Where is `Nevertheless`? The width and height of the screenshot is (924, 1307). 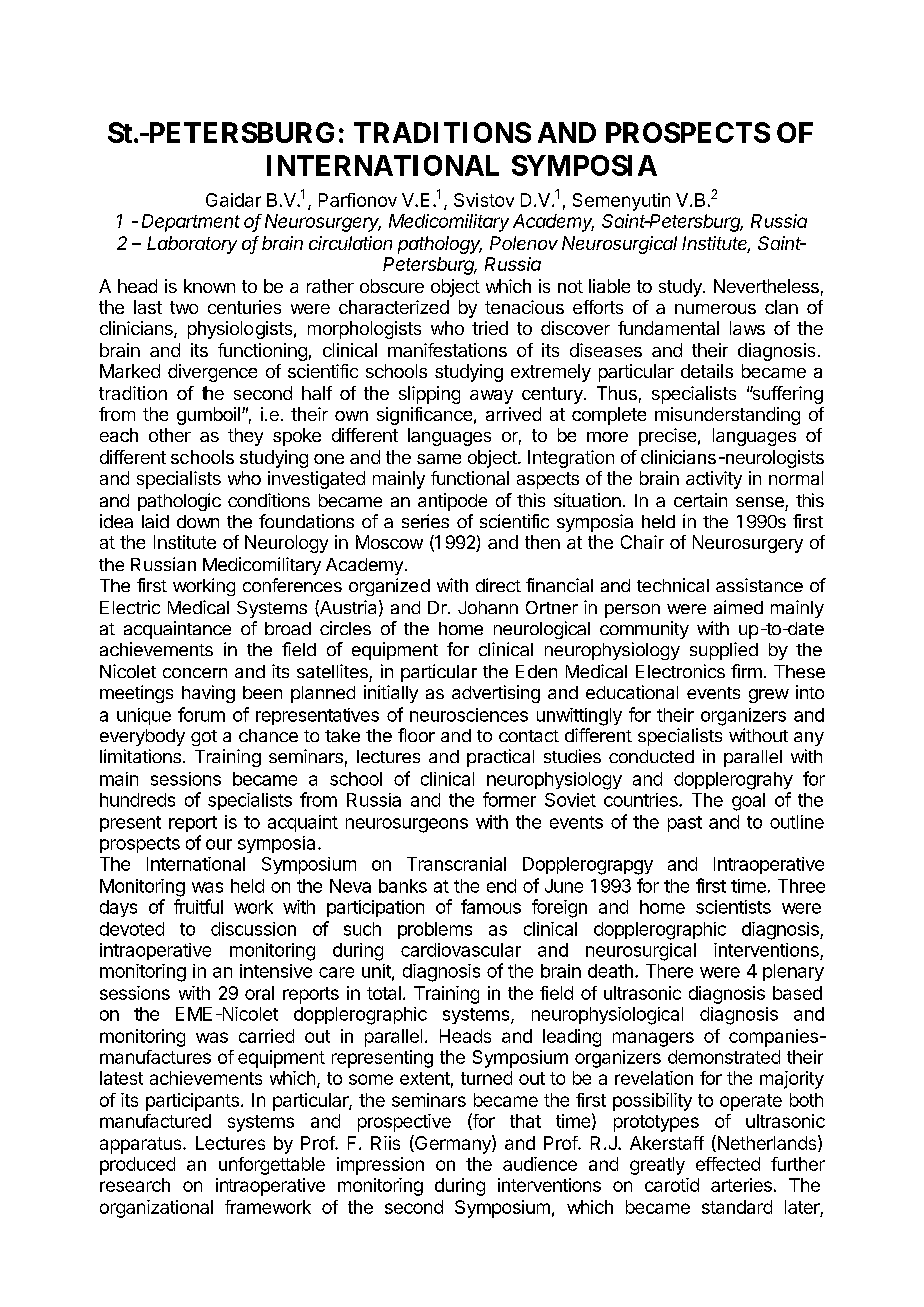 Nevertheless is located at coordinates (766, 286).
